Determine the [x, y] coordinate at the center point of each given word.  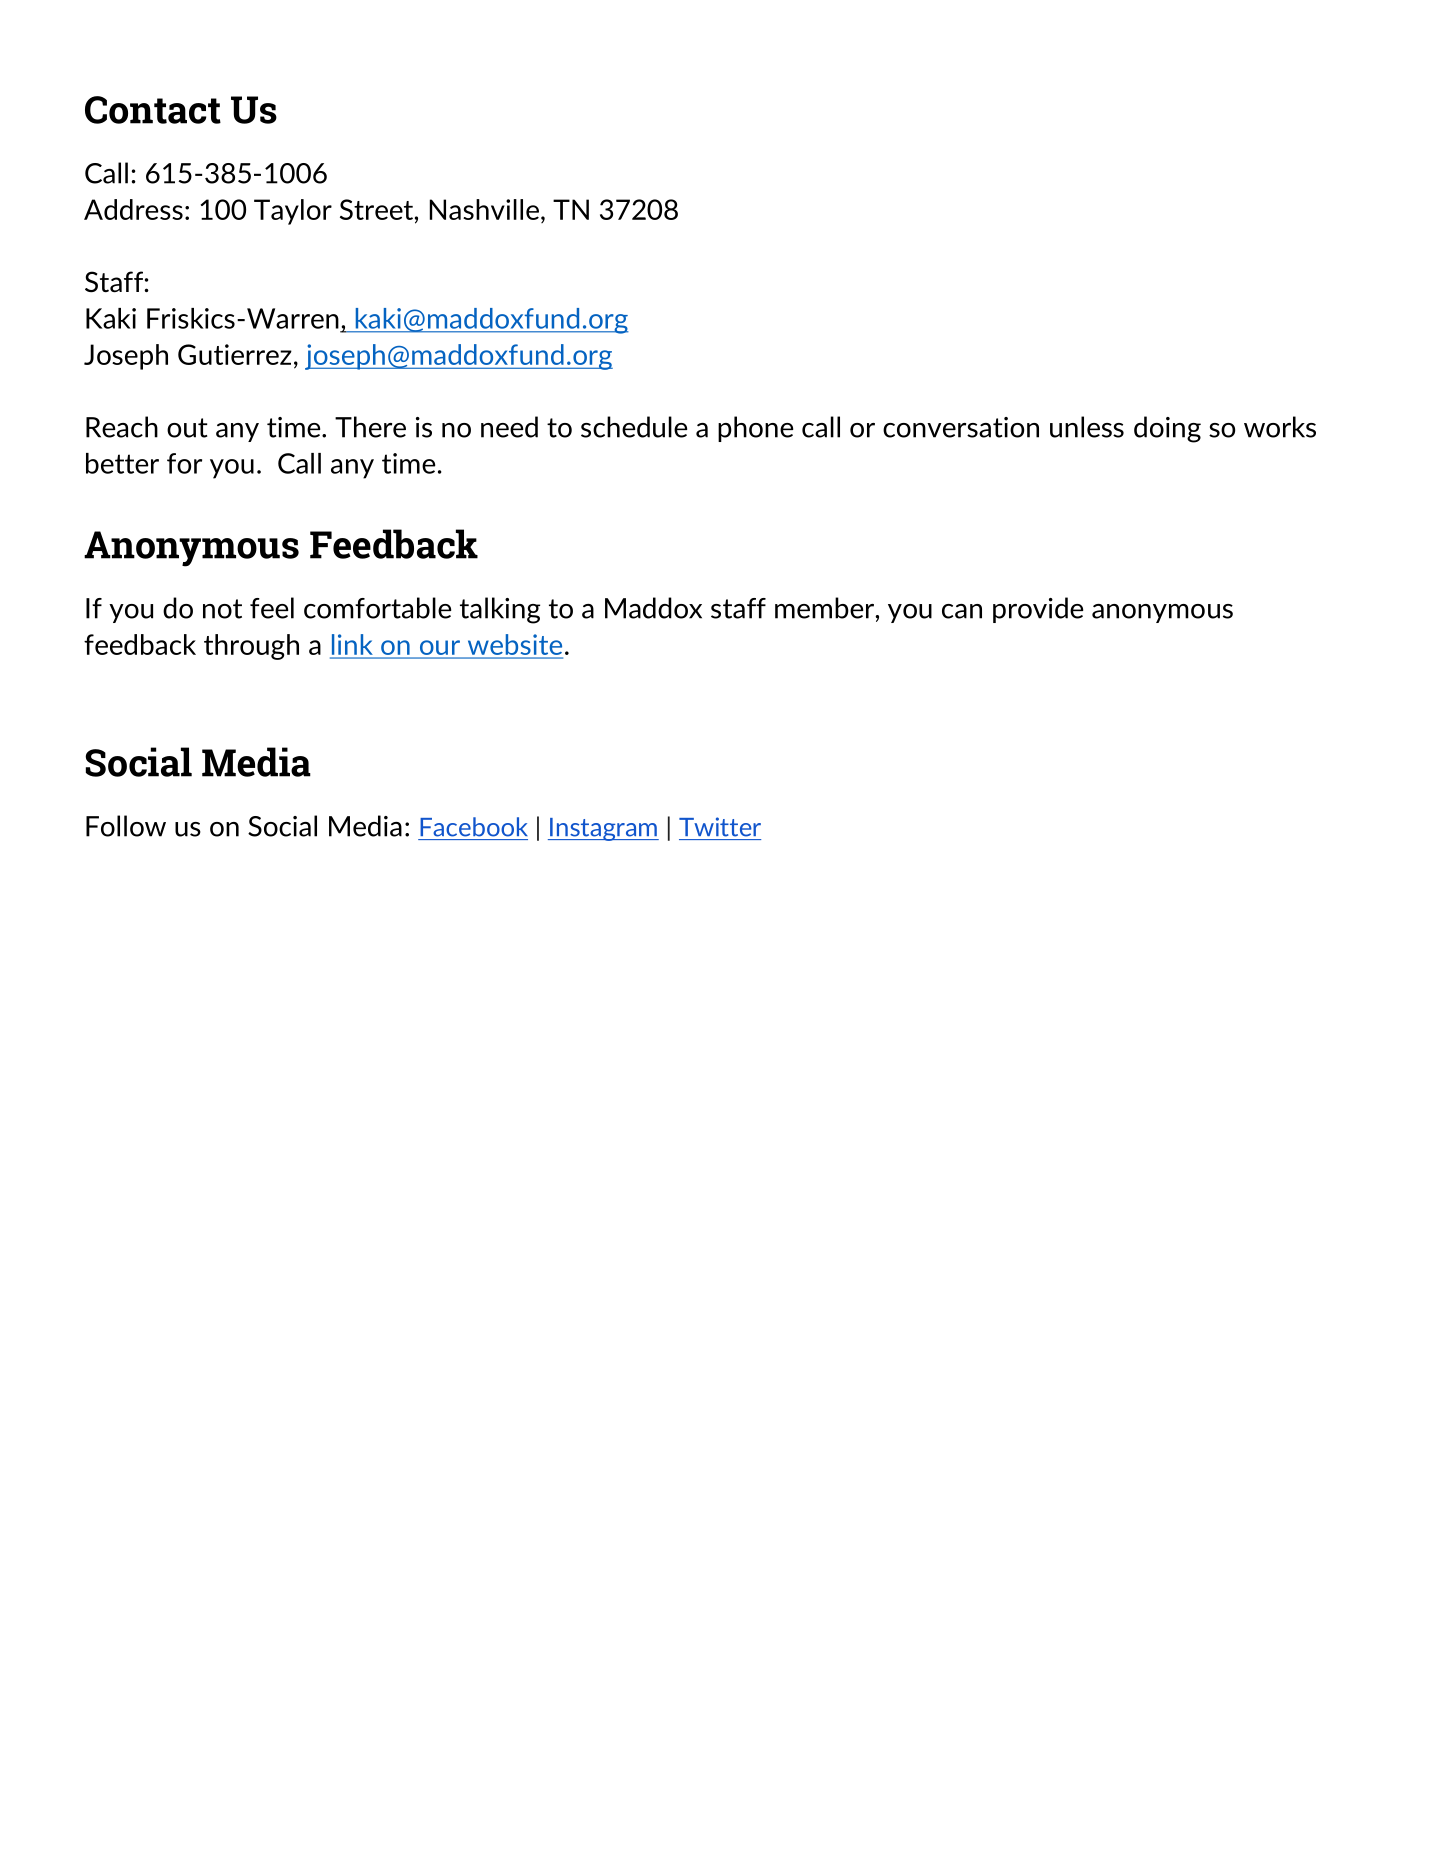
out [187, 428]
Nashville [484, 209]
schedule [634, 427]
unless [1087, 427]
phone [755, 429]
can [962, 611]
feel [272, 608]
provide [1038, 610]
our [440, 647]
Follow [126, 826]
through [251, 647]
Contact [153, 110]
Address [133, 209]
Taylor [293, 212]
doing [1167, 429]
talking [500, 610]
